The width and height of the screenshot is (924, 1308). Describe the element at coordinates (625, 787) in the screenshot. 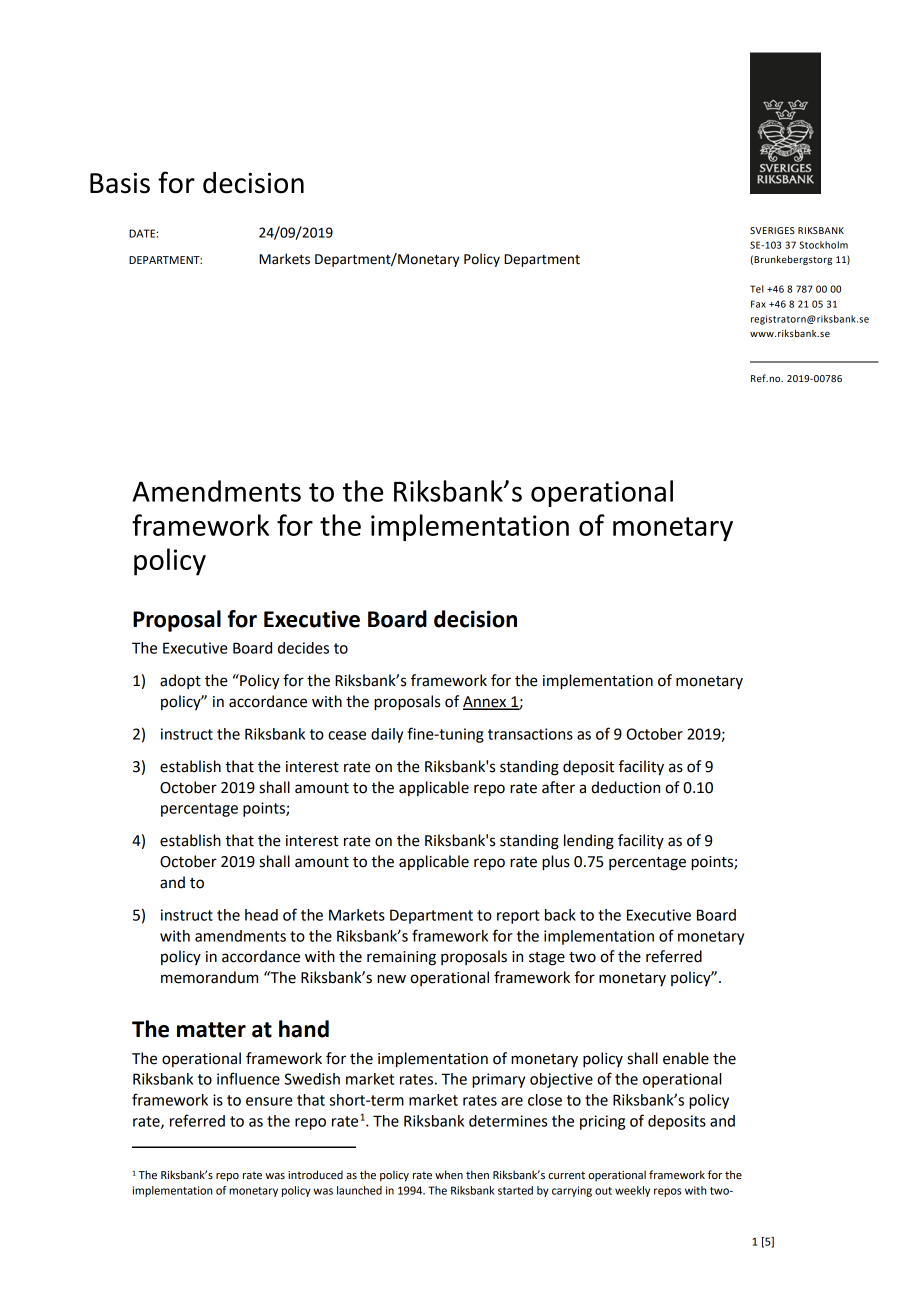

I see `deduction` at that location.
